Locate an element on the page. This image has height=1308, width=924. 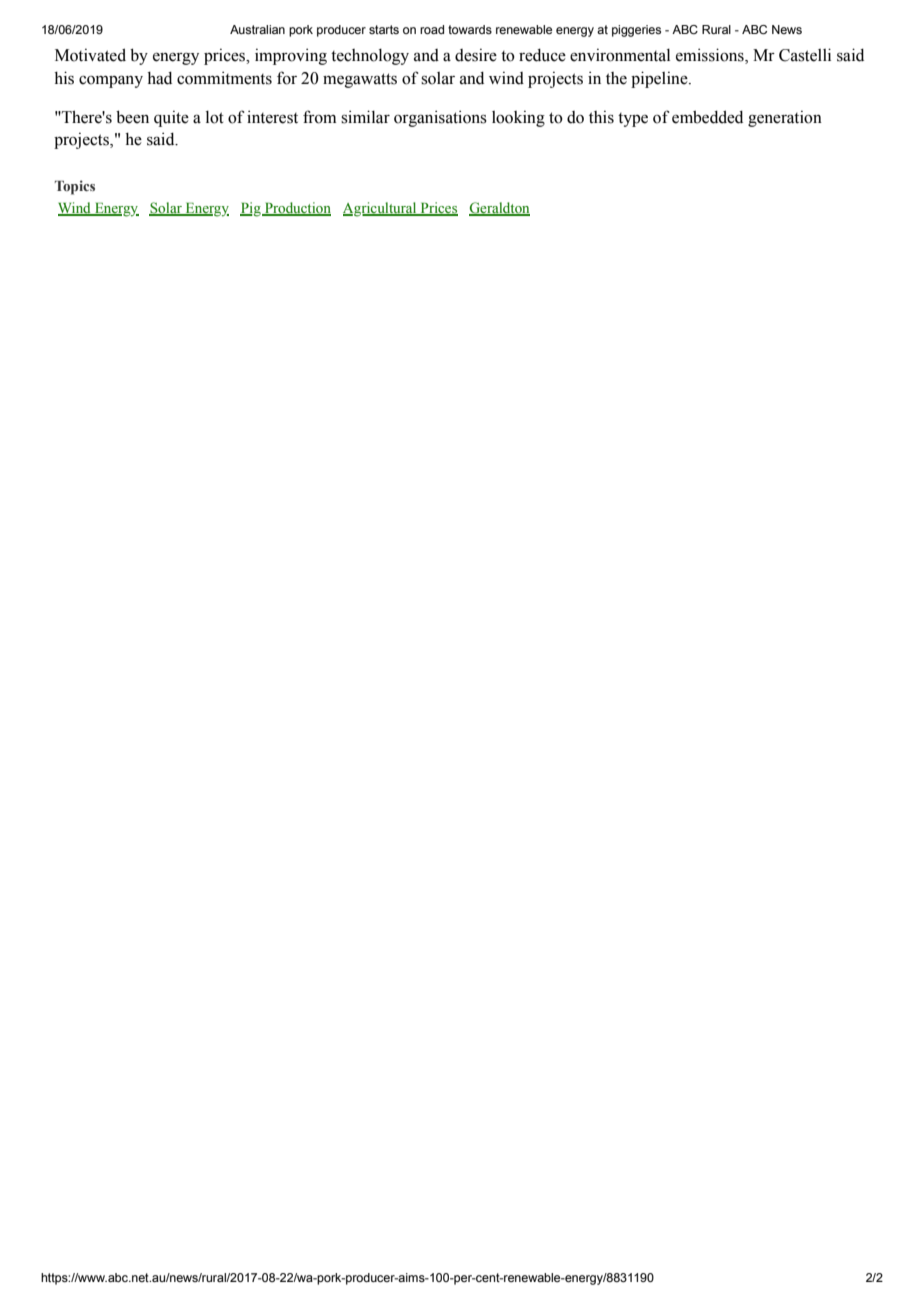
Production is located at coordinates (296, 209).
